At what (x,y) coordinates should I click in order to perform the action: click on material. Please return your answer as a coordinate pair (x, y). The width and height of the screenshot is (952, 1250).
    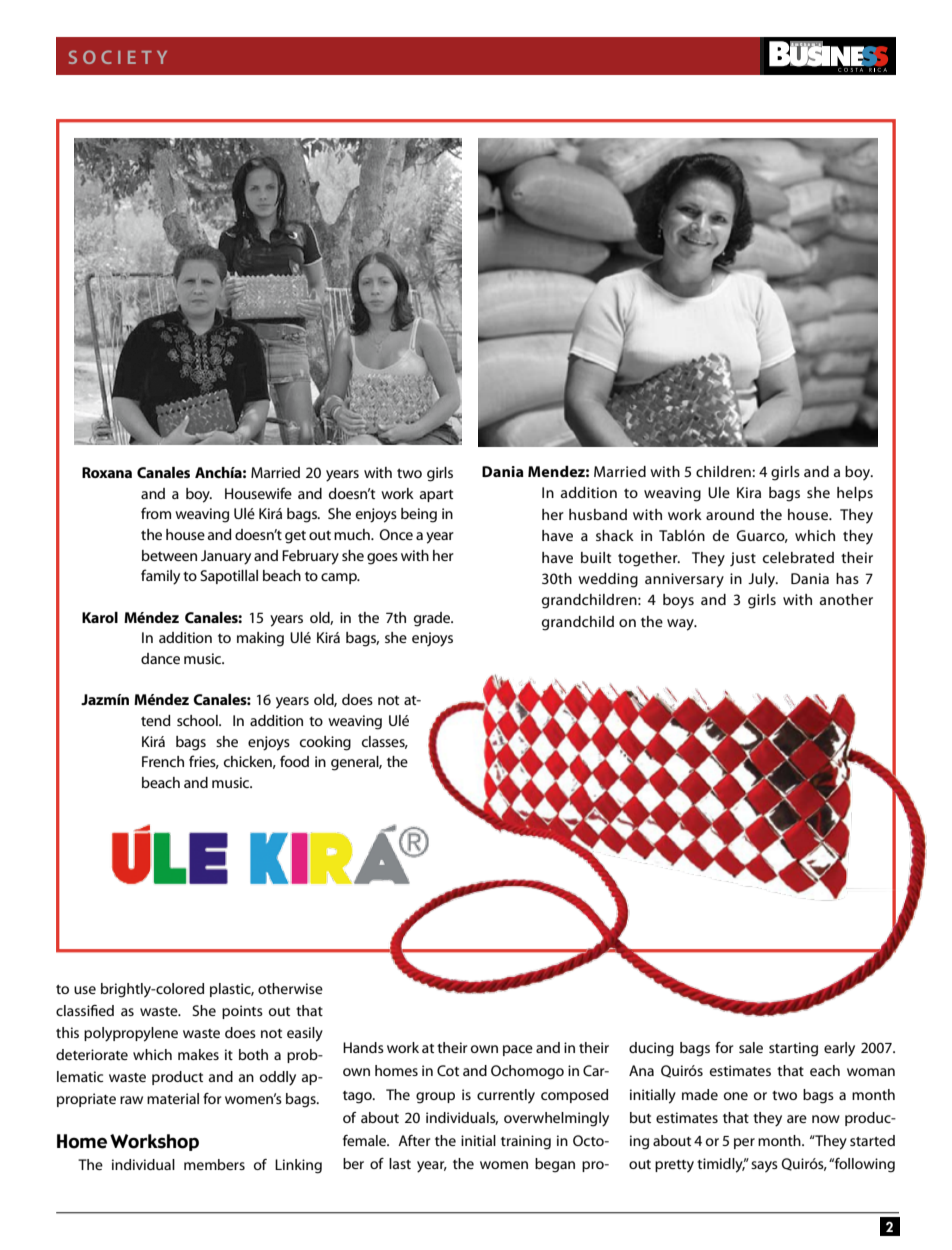
    Looking at the image, I should click on (173, 1098).
